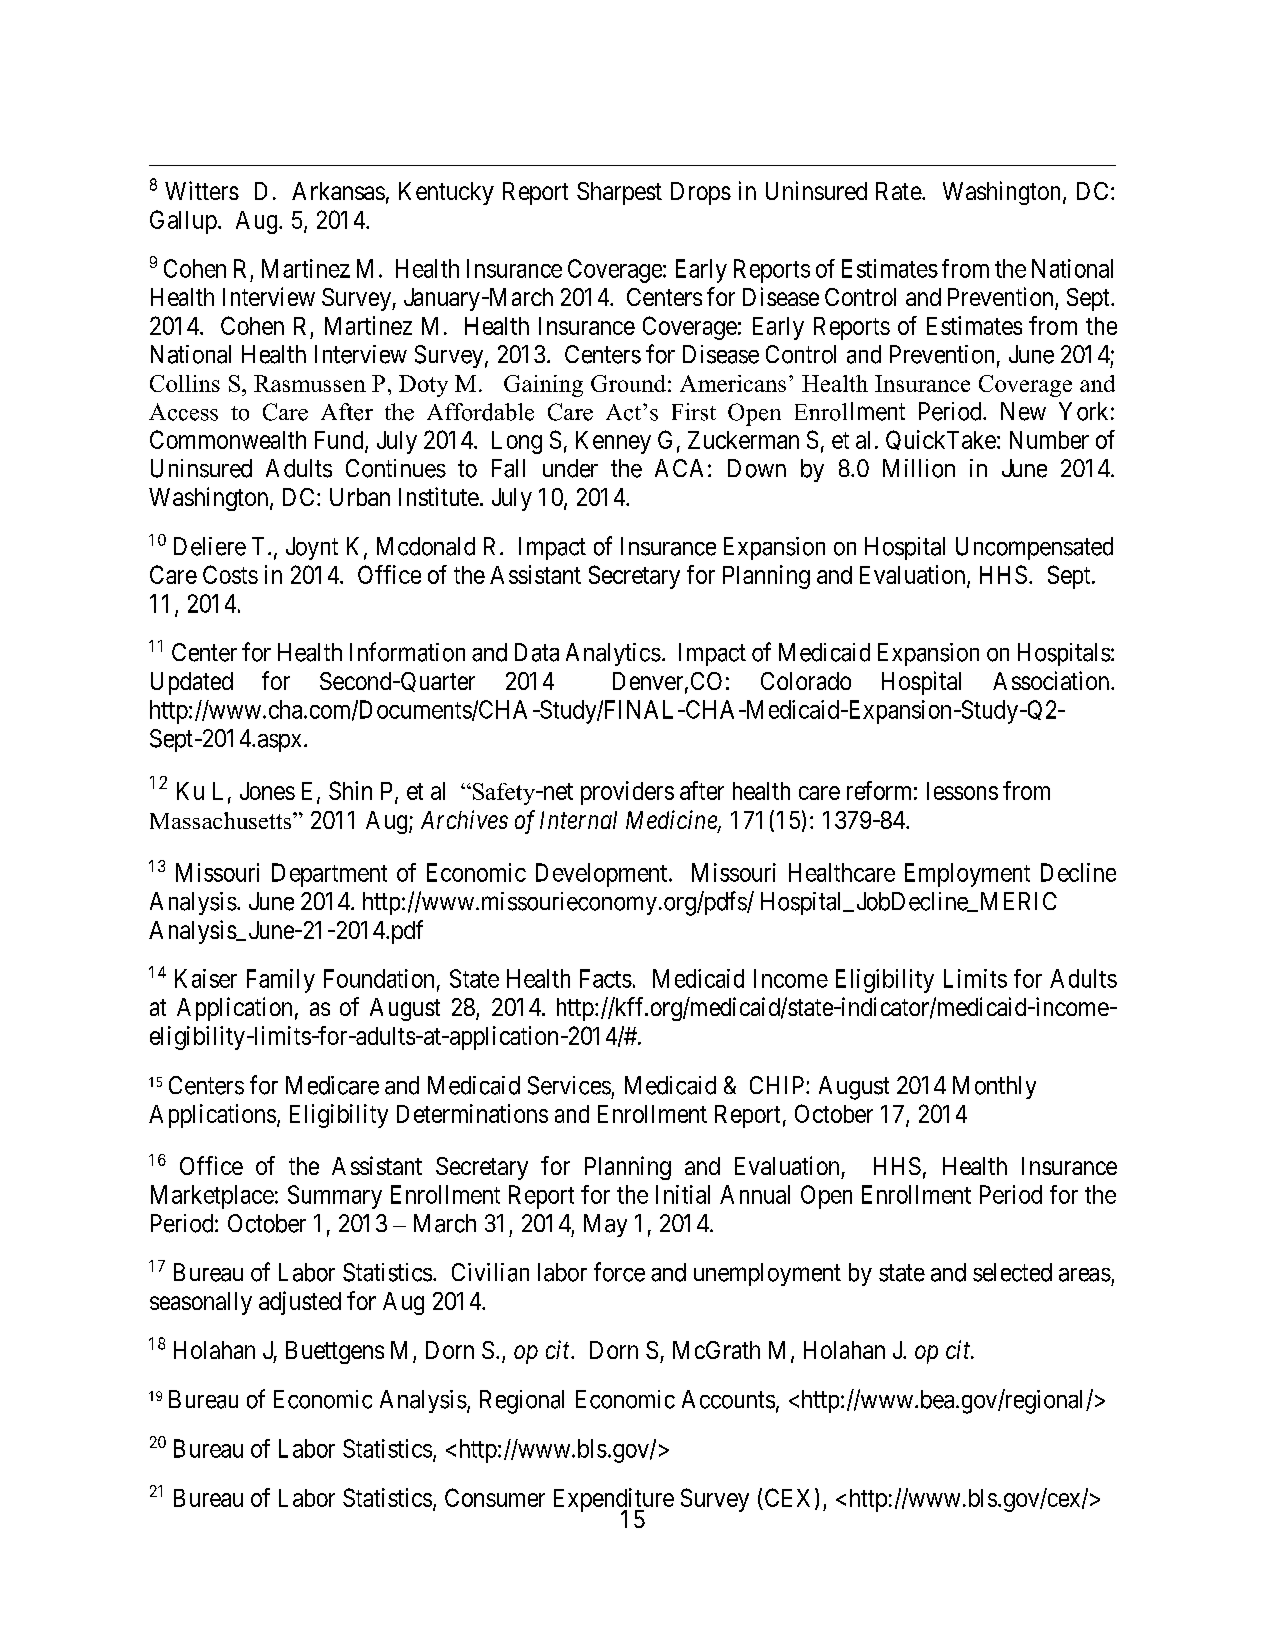  What do you see at coordinates (183, 222) in the screenshot?
I see `Gallup` at bounding box center [183, 222].
